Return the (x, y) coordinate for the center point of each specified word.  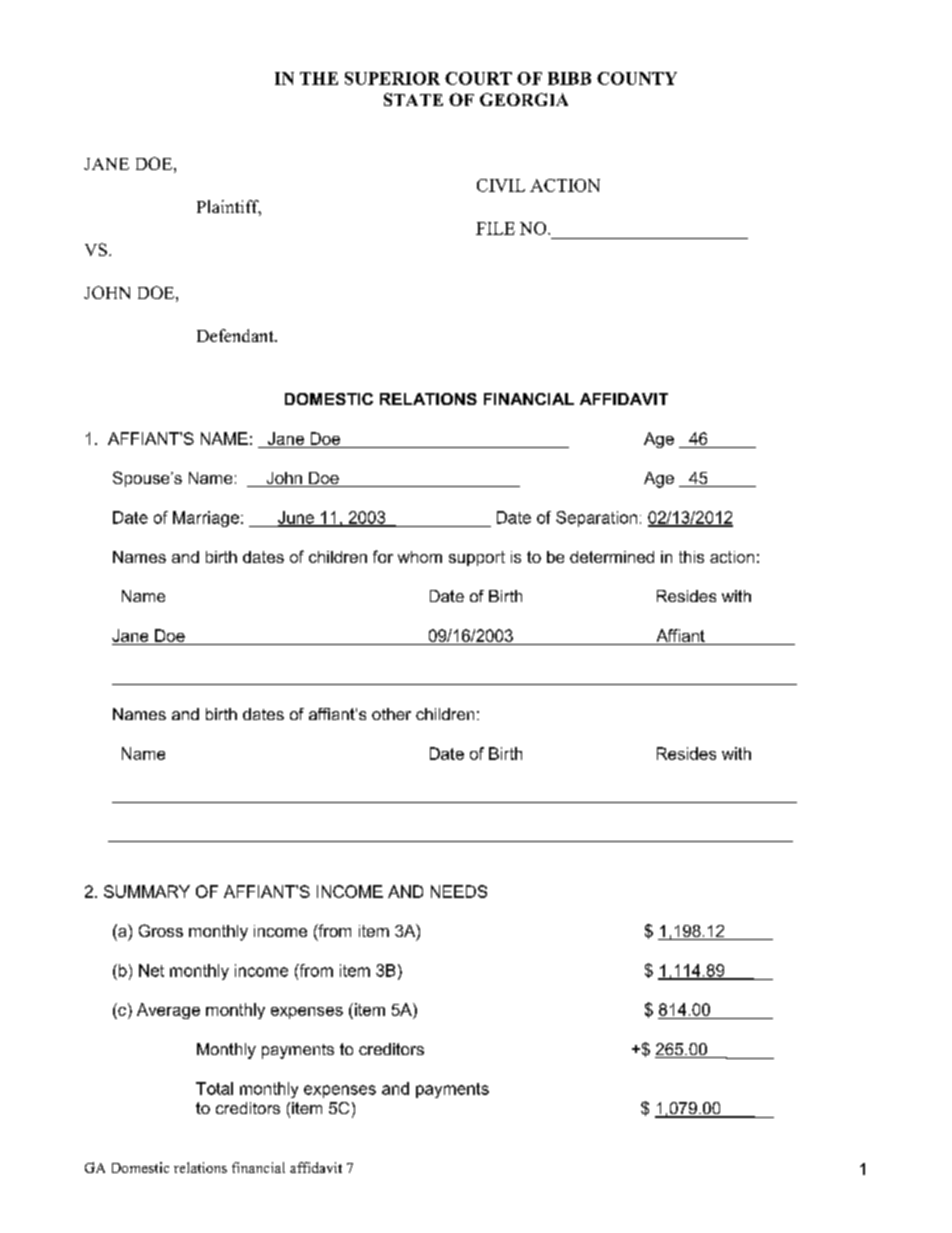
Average (168, 1011)
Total (214, 1088)
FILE (495, 228)
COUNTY (637, 78)
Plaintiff (229, 208)
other (391, 714)
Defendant (236, 335)
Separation (596, 519)
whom (420, 557)
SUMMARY (147, 891)
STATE (413, 99)
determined (612, 557)
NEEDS (459, 891)
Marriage (206, 519)
